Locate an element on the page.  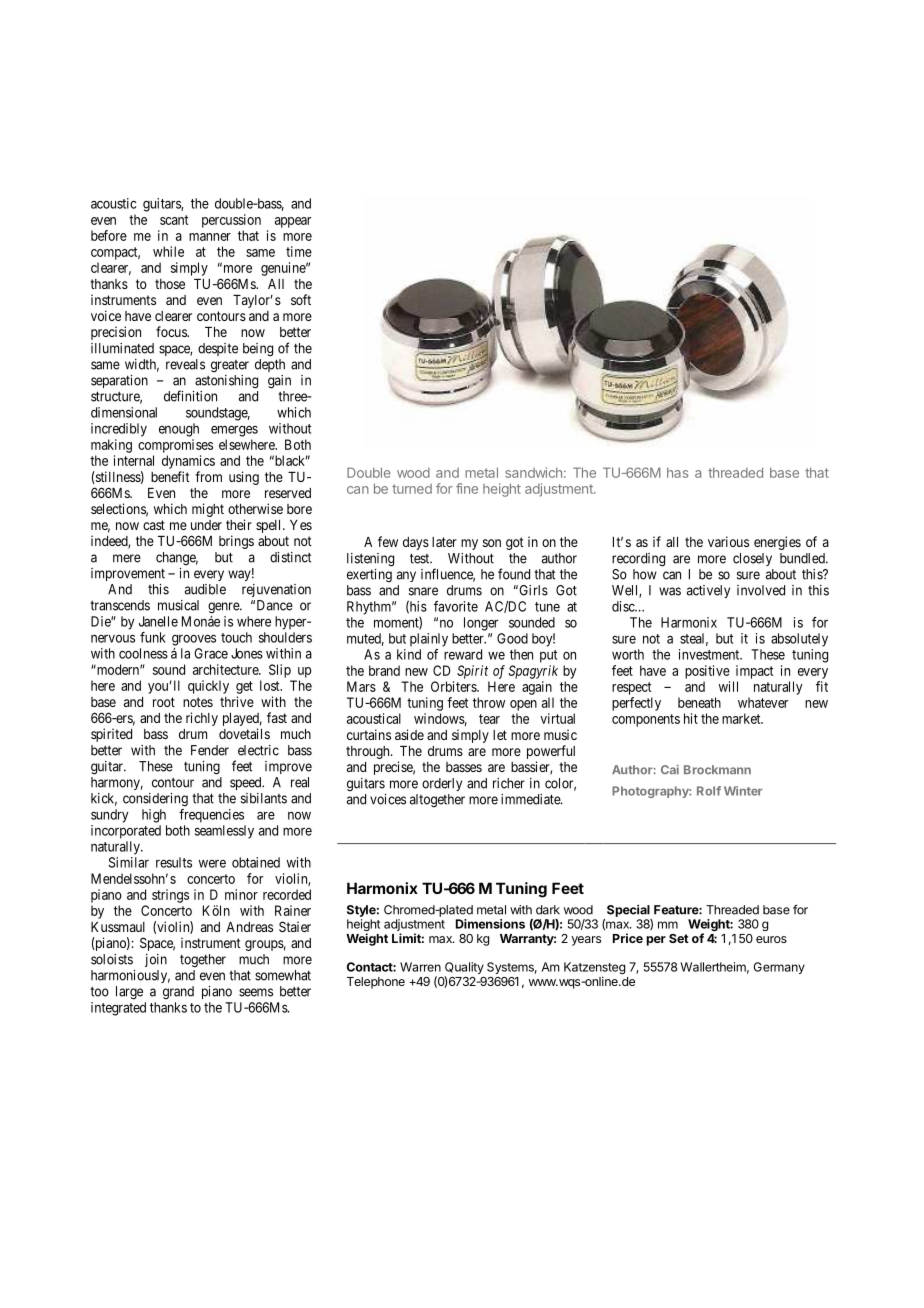
Warren is located at coordinates (420, 967).
